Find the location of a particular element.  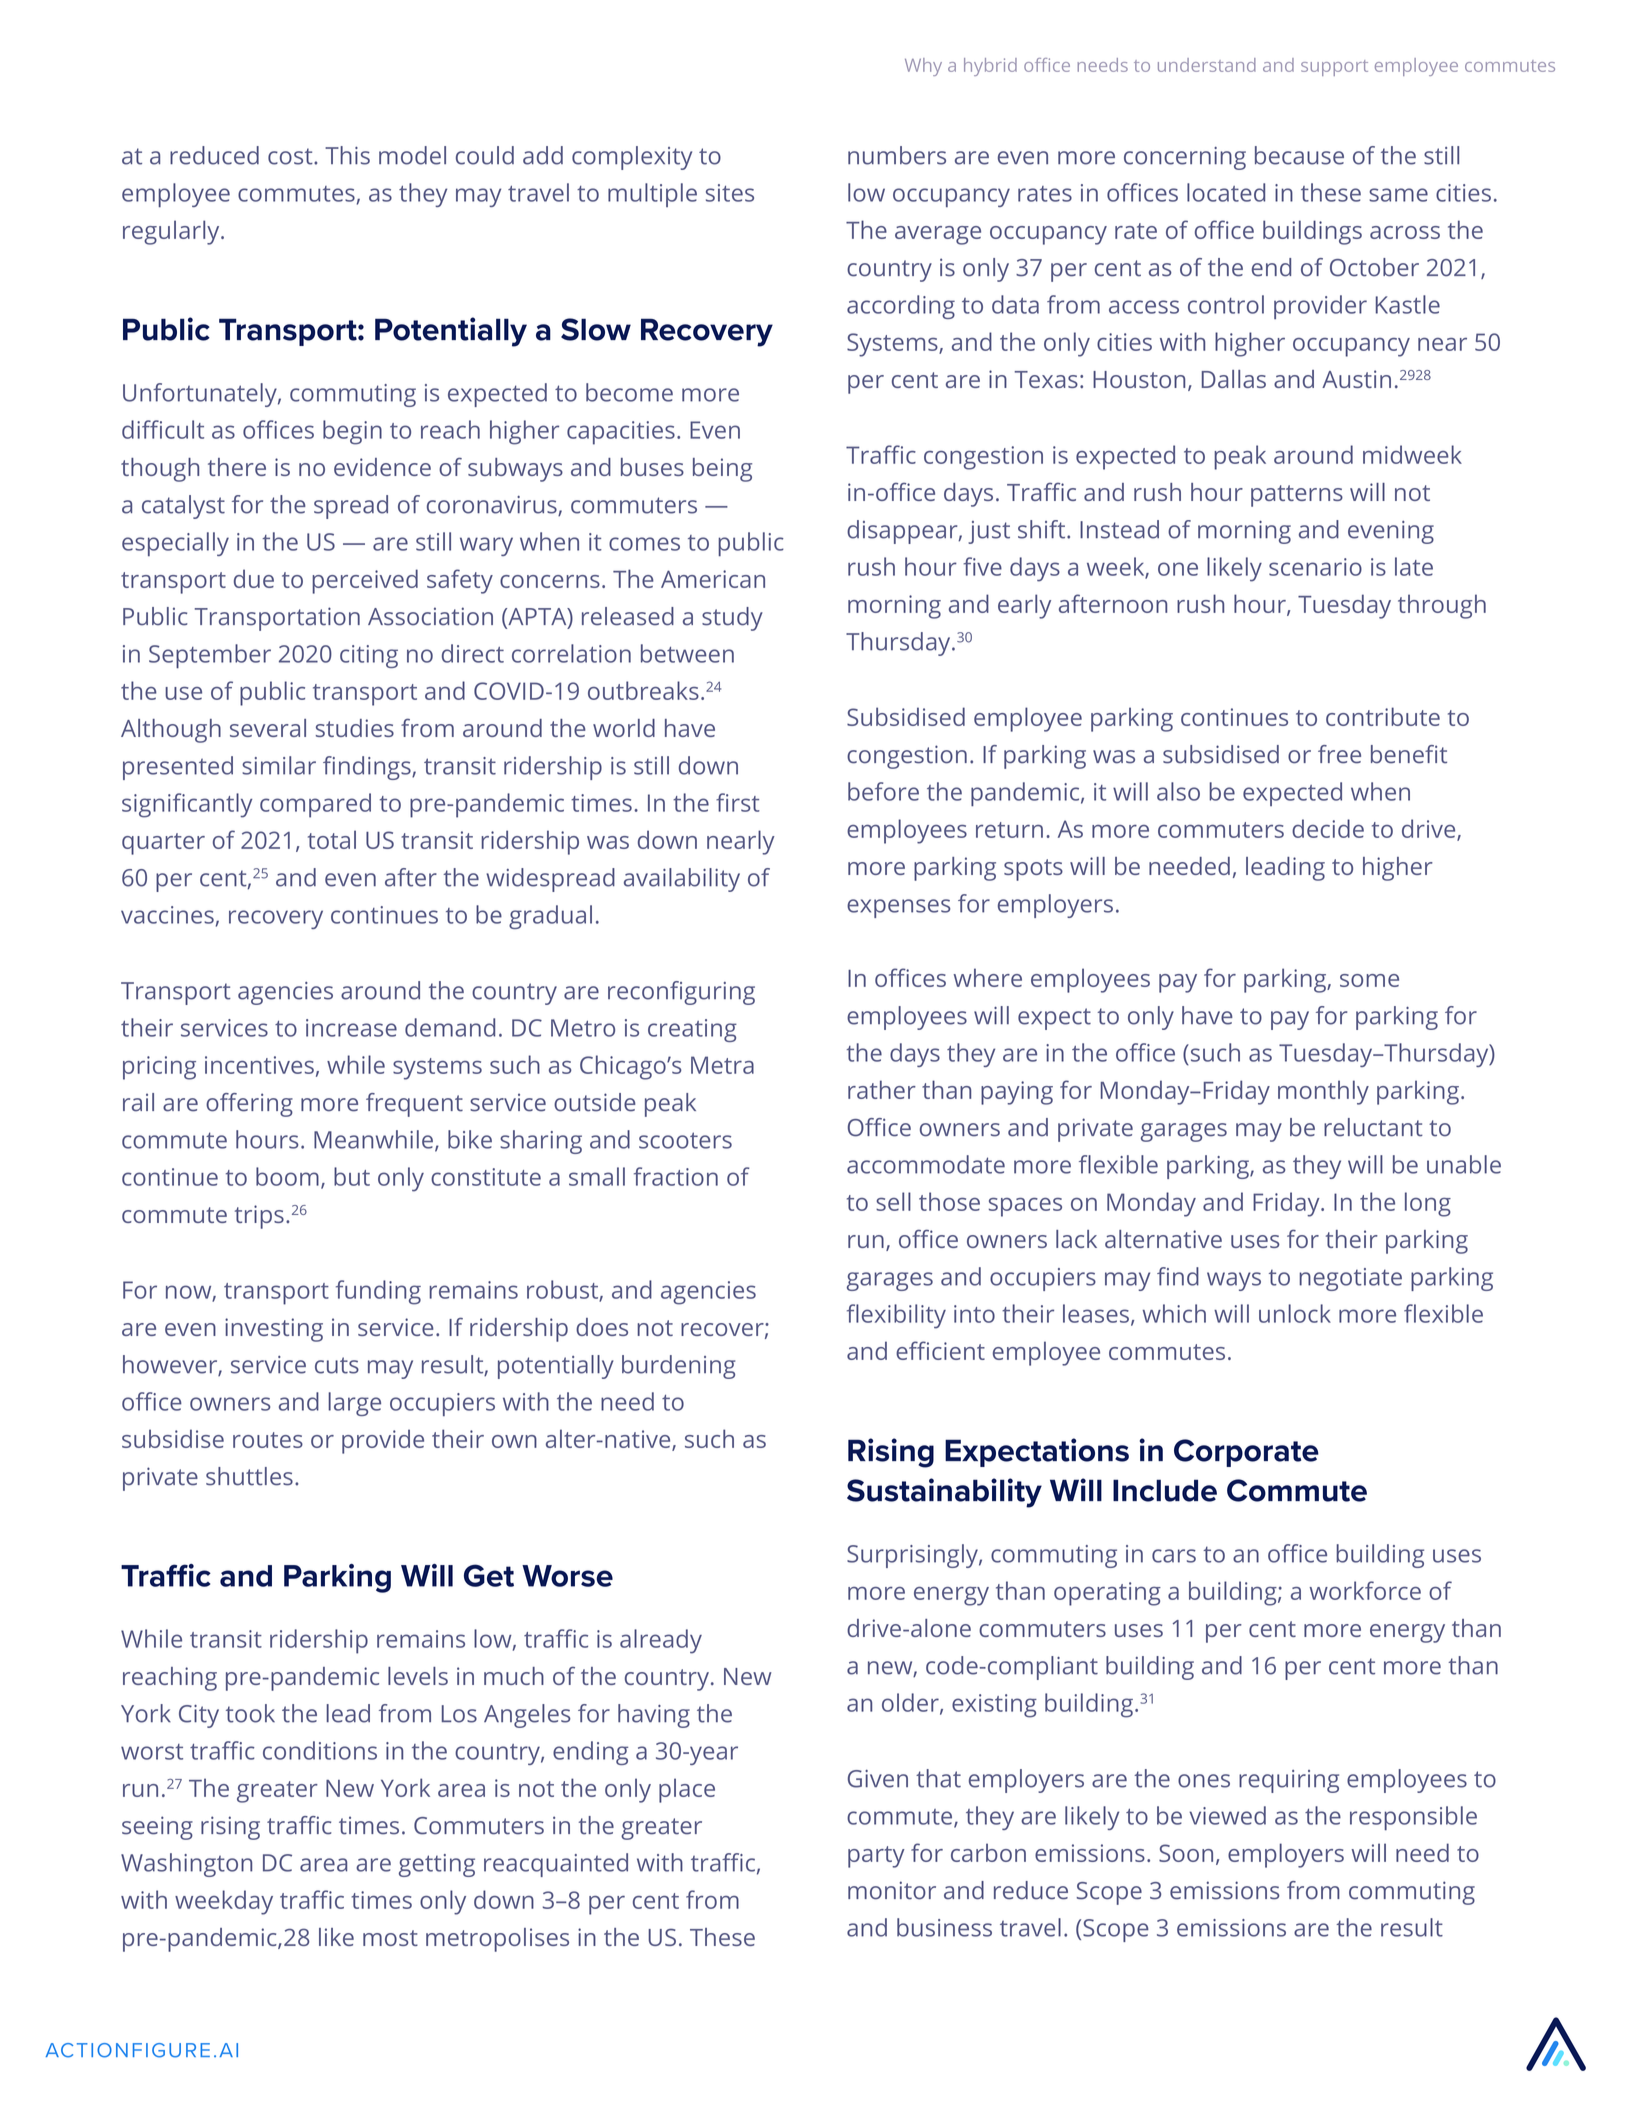

some is located at coordinates (1369, 980).
